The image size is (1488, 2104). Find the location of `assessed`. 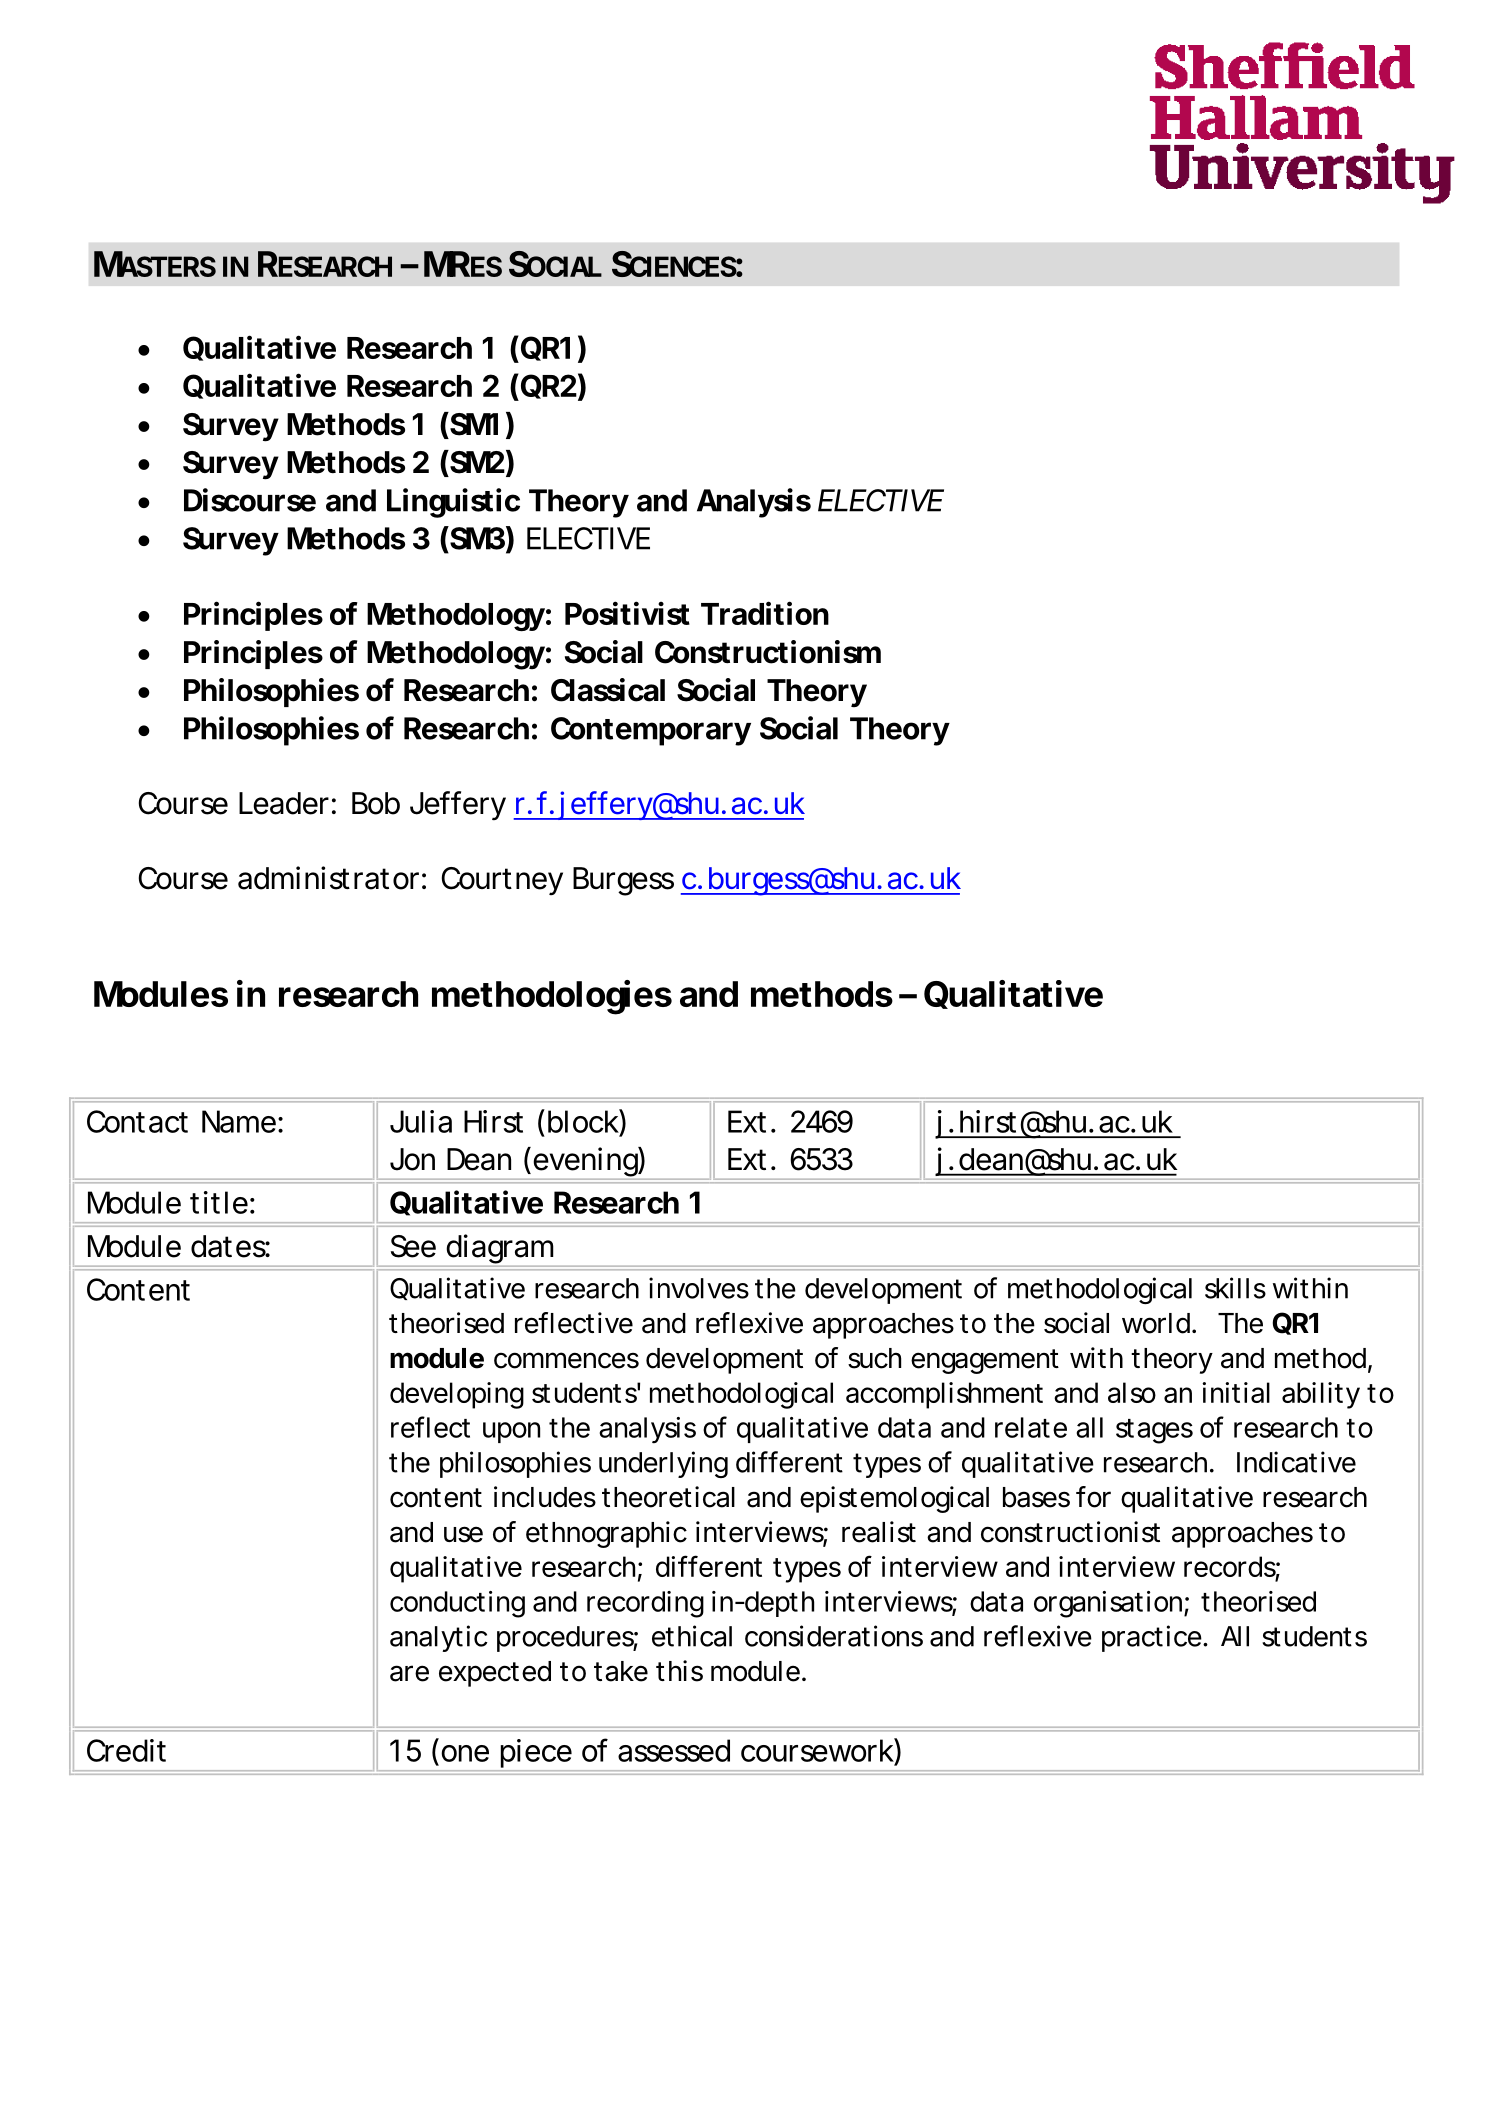

assessed is located at coordinates (674, 1750).
